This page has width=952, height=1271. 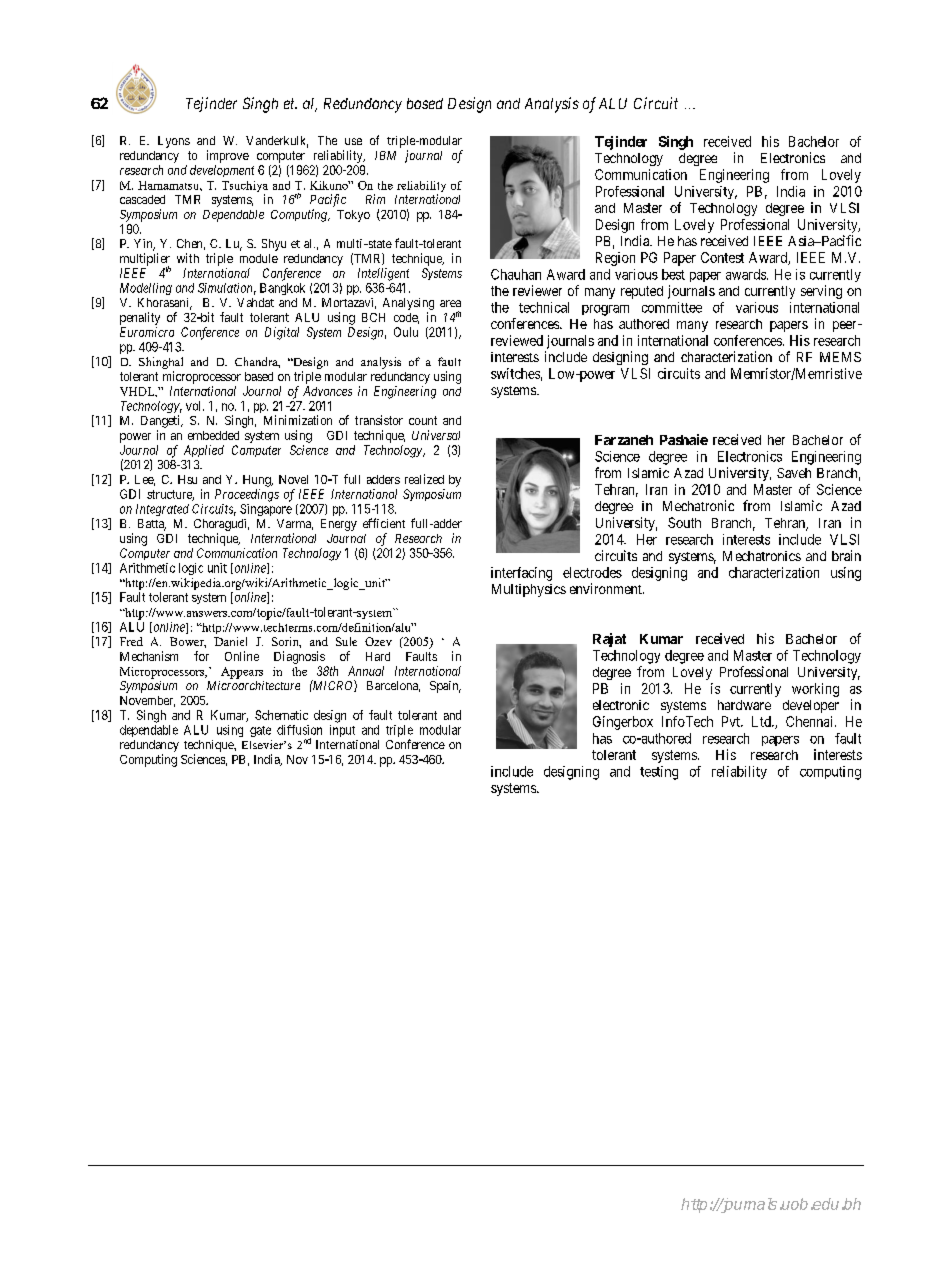 I want to click on Ltd, so click(x=762, y=721).
